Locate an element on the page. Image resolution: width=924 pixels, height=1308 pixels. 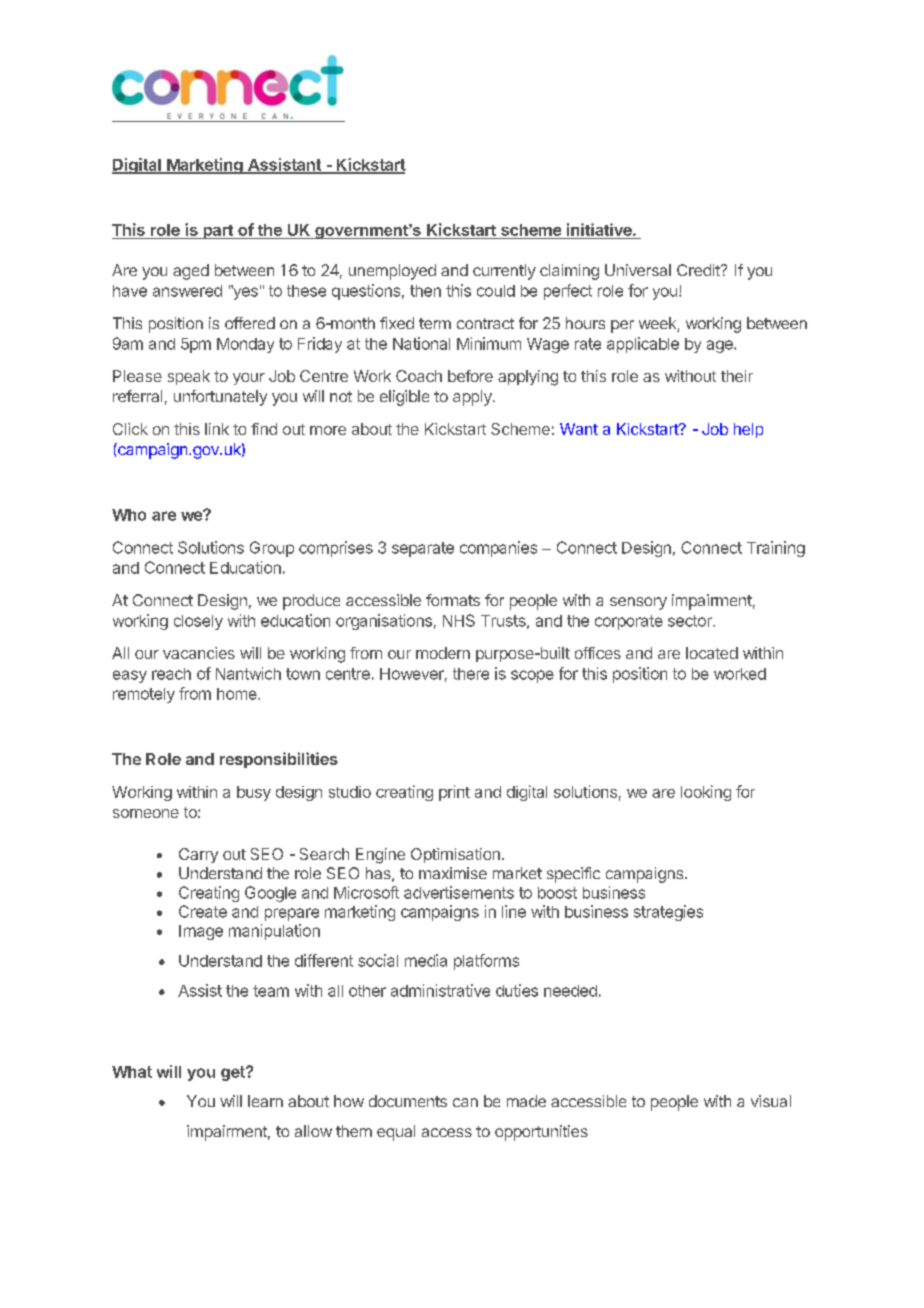
then is located at coordinates (425, 291).
